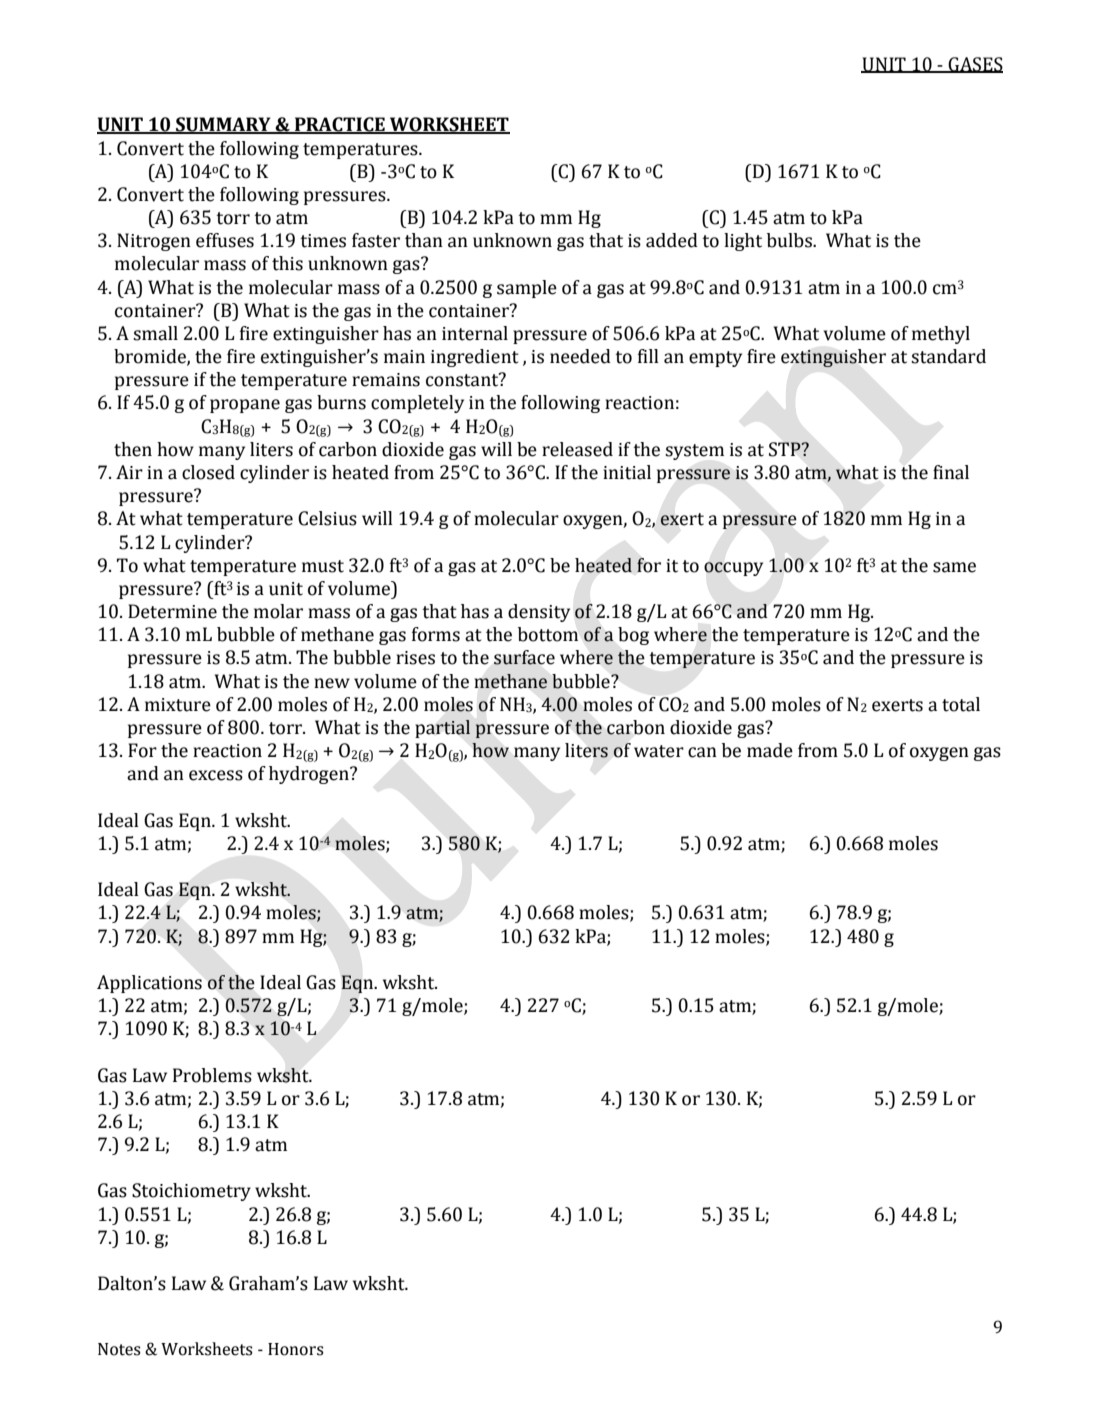 Image resolution: width=1100 pixels, height=1423 pixels. What do you see at coordinates (770, 750) in the page?
I see `made` at bounding box center [770, 750].
